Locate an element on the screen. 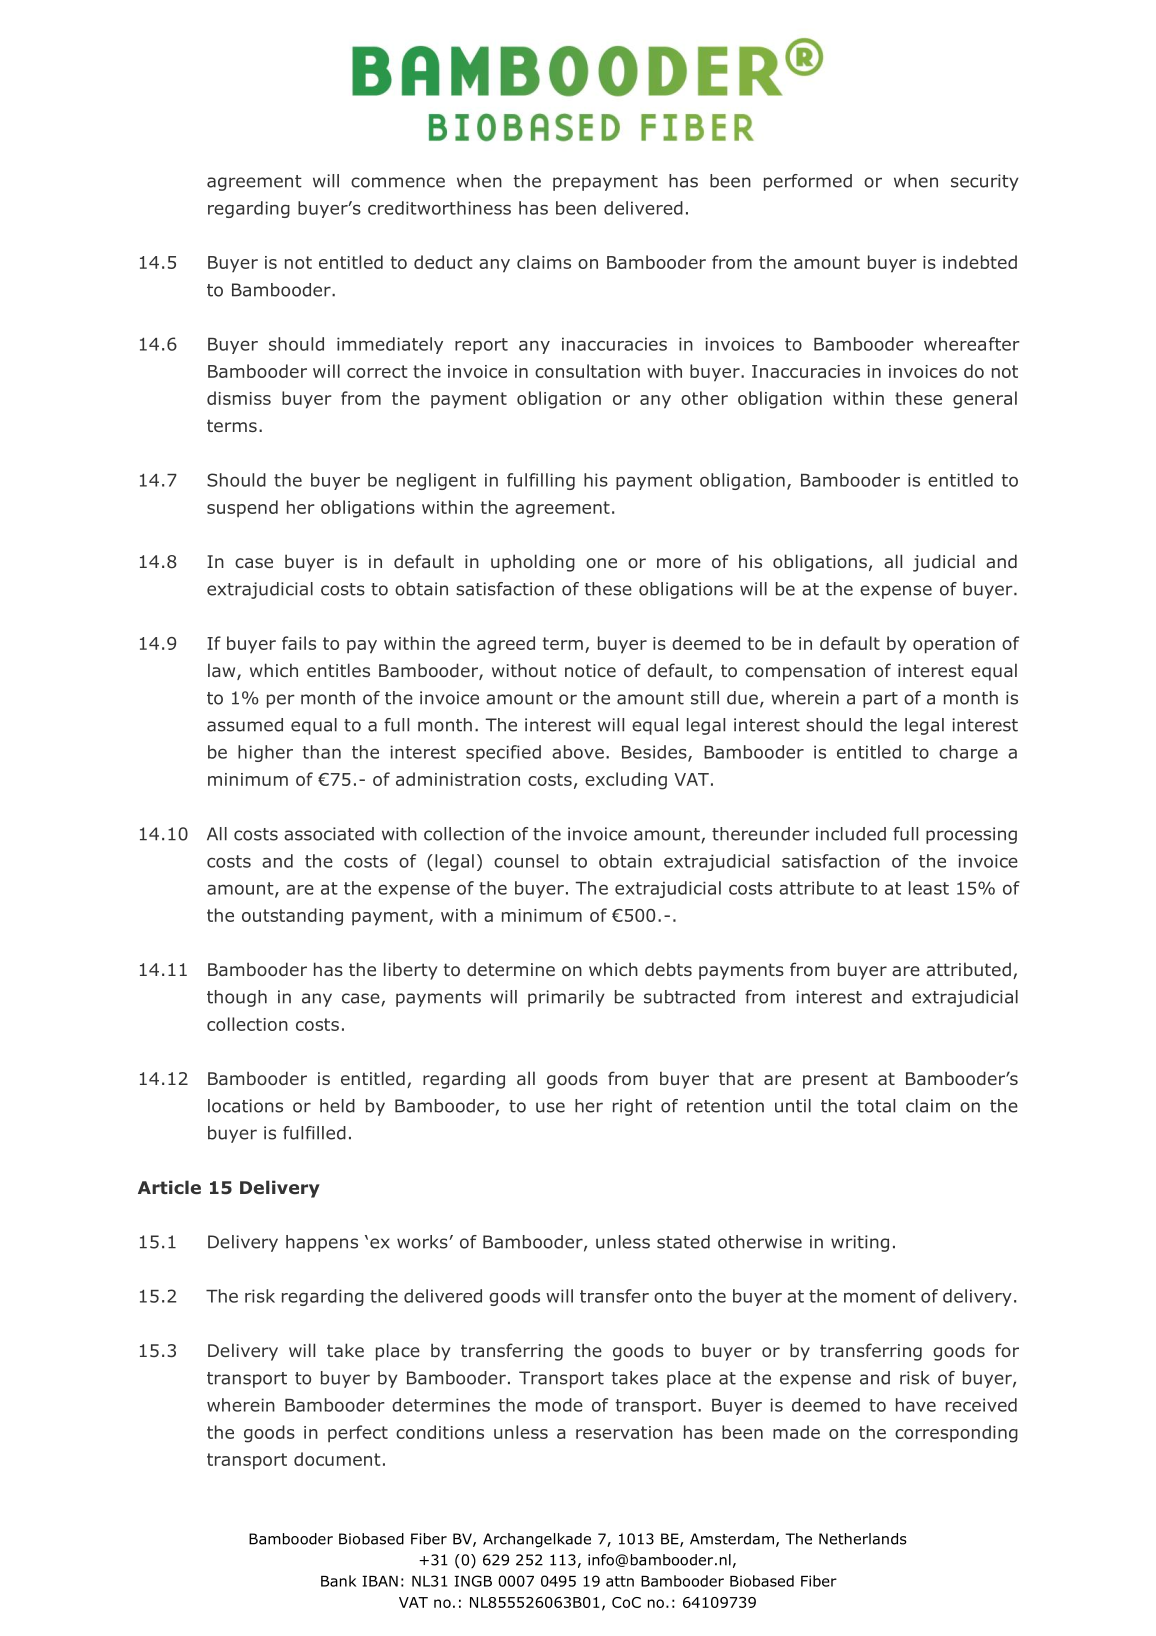 The height and width of the screenshot is (1636, 1156). Bank is located at coordinates (338, 1581).
